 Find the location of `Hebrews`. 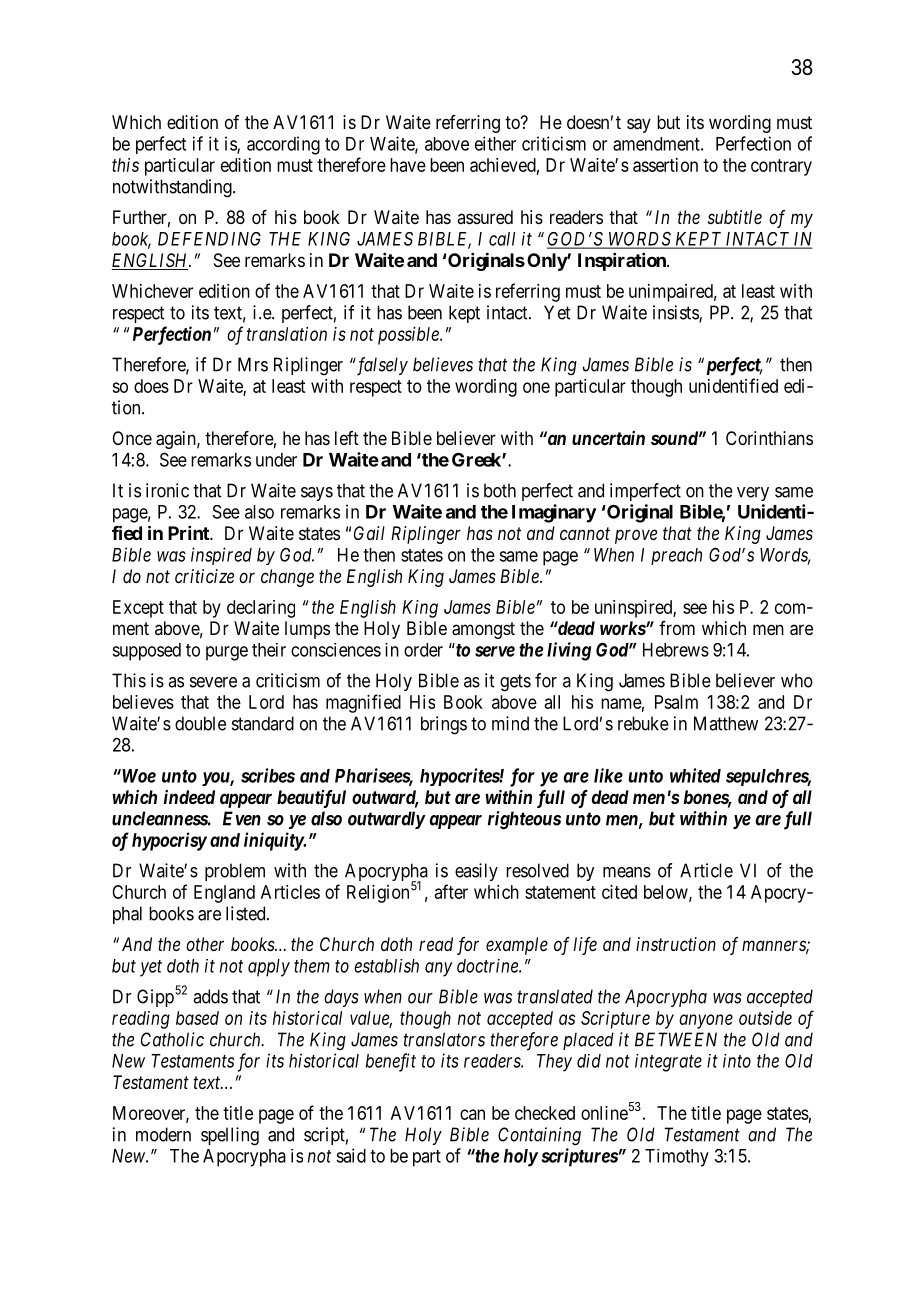

Hebrews is located at coordinates (676, 650).
